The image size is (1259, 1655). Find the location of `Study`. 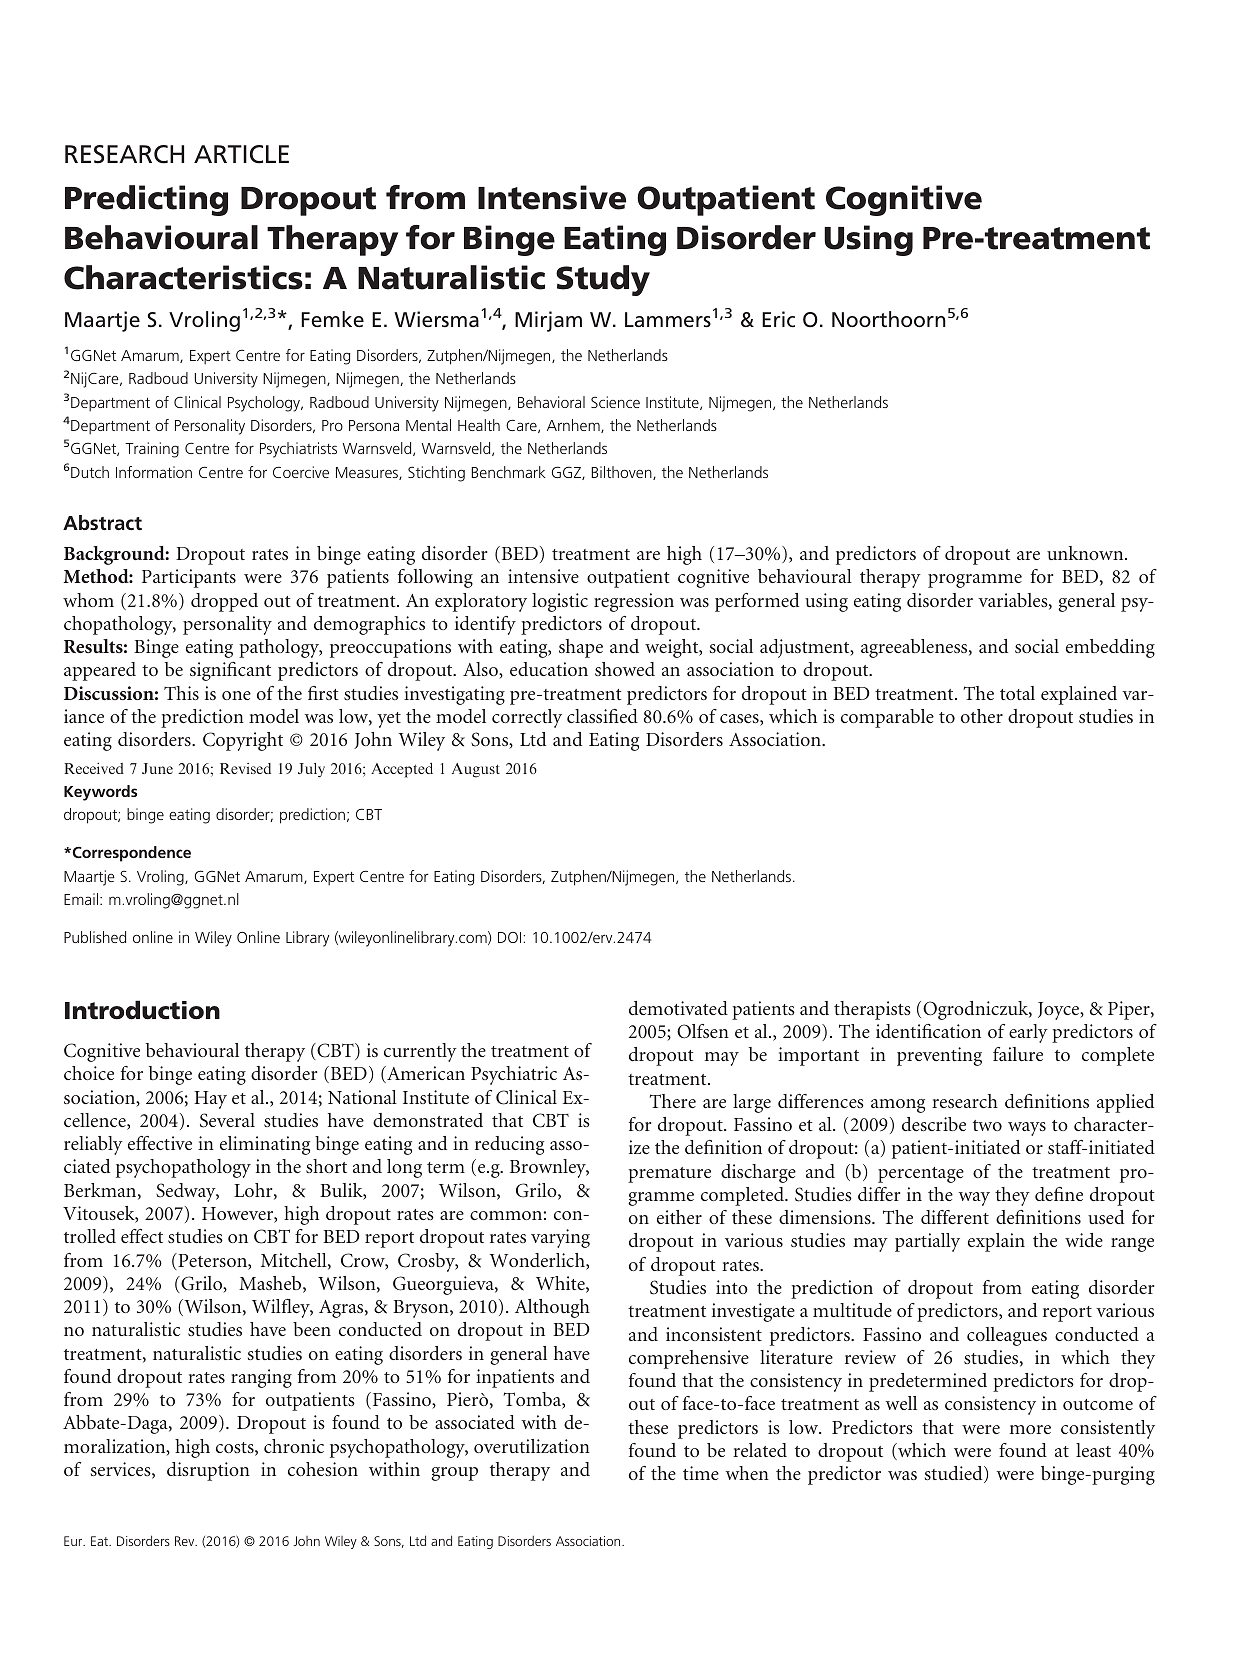

Study is located at coordinates (603, 280).
